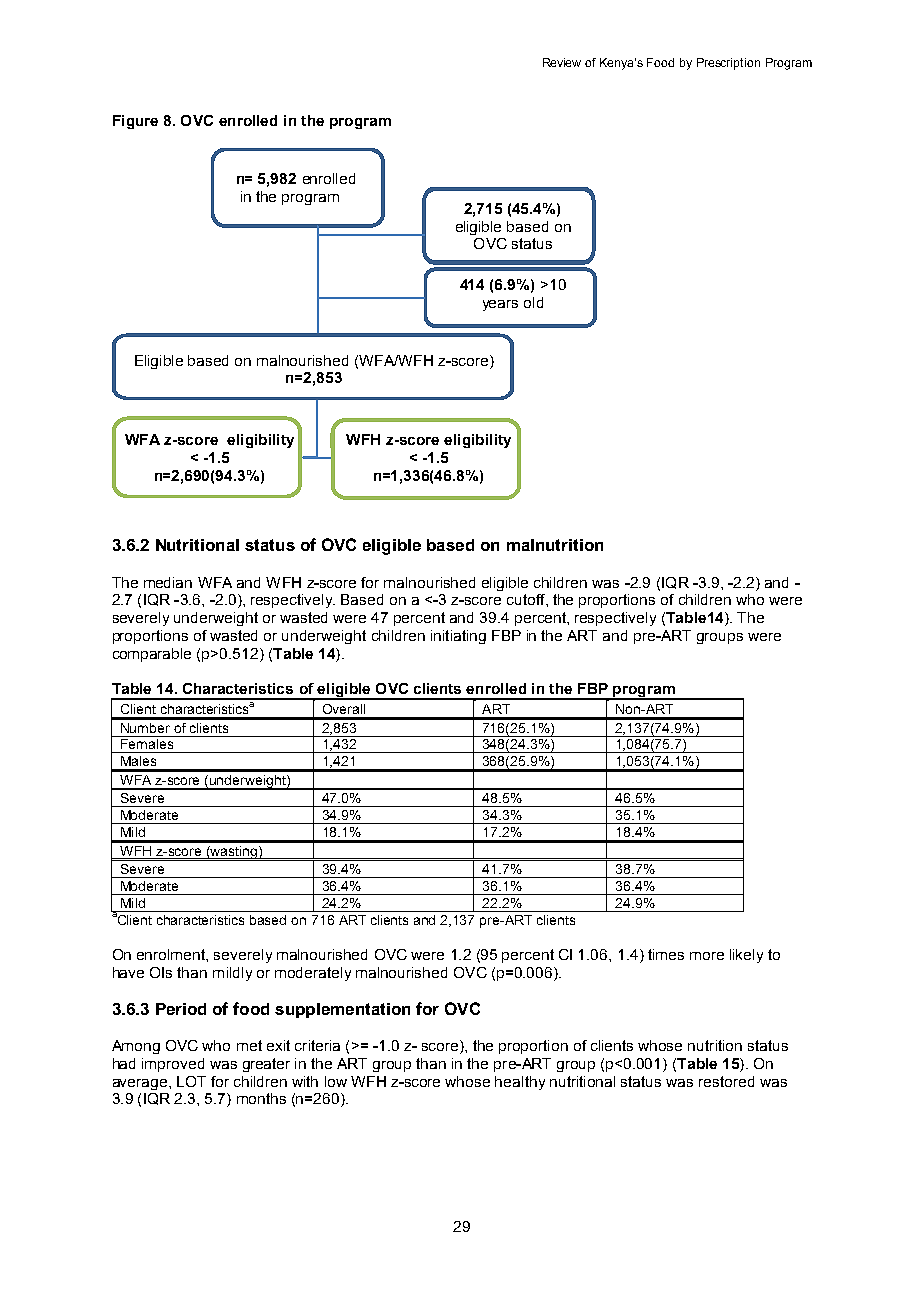 This screenshot has width=924, height=1308. What do you see at coordinates (168, 582) in the screenshot?
I see `median` at bounding box center [168, 582].
